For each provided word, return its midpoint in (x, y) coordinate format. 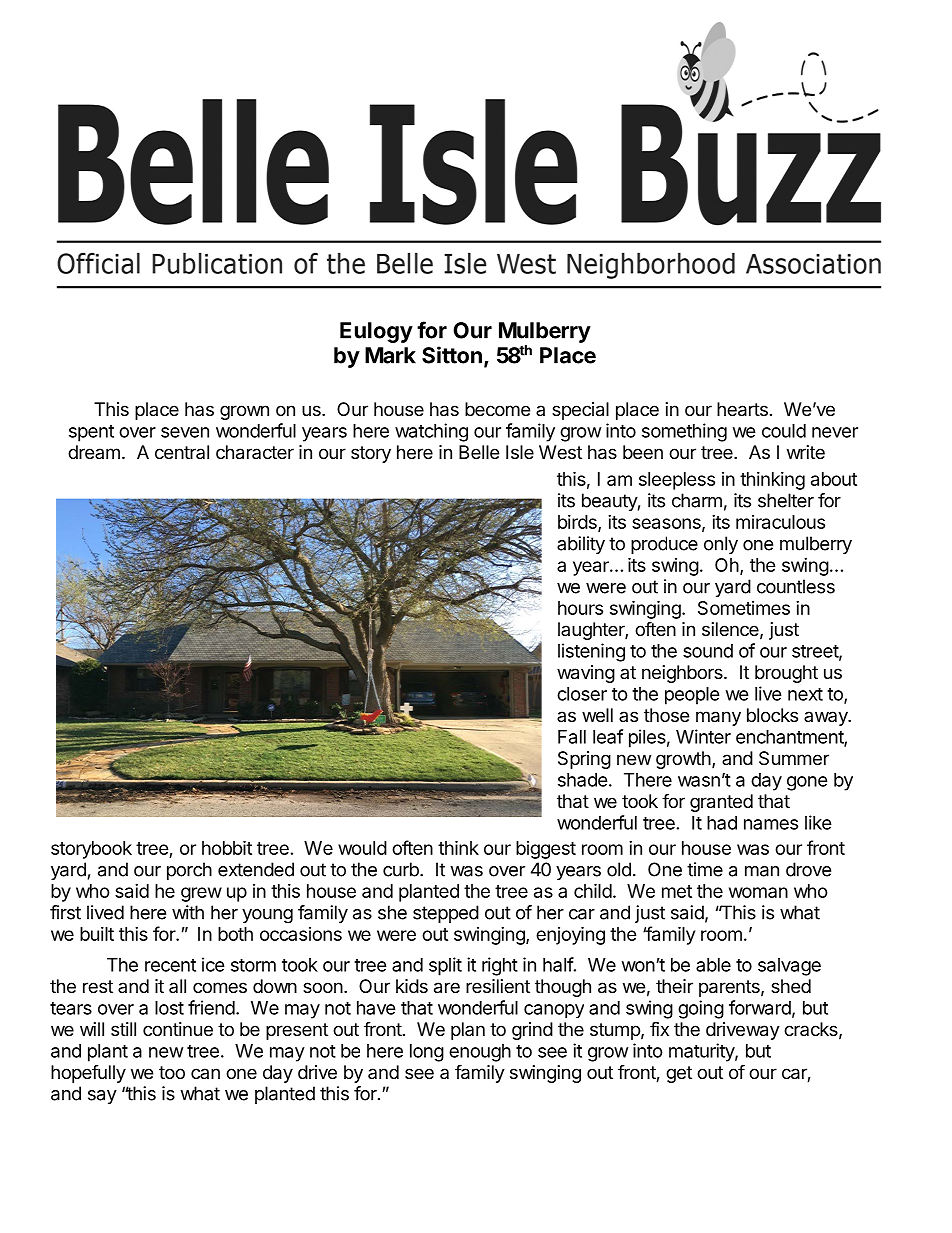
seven (185, 432)
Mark (390, 355)
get (679, 1074)
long (427, 1053)
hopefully (88, 1074)
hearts (742, 409)
